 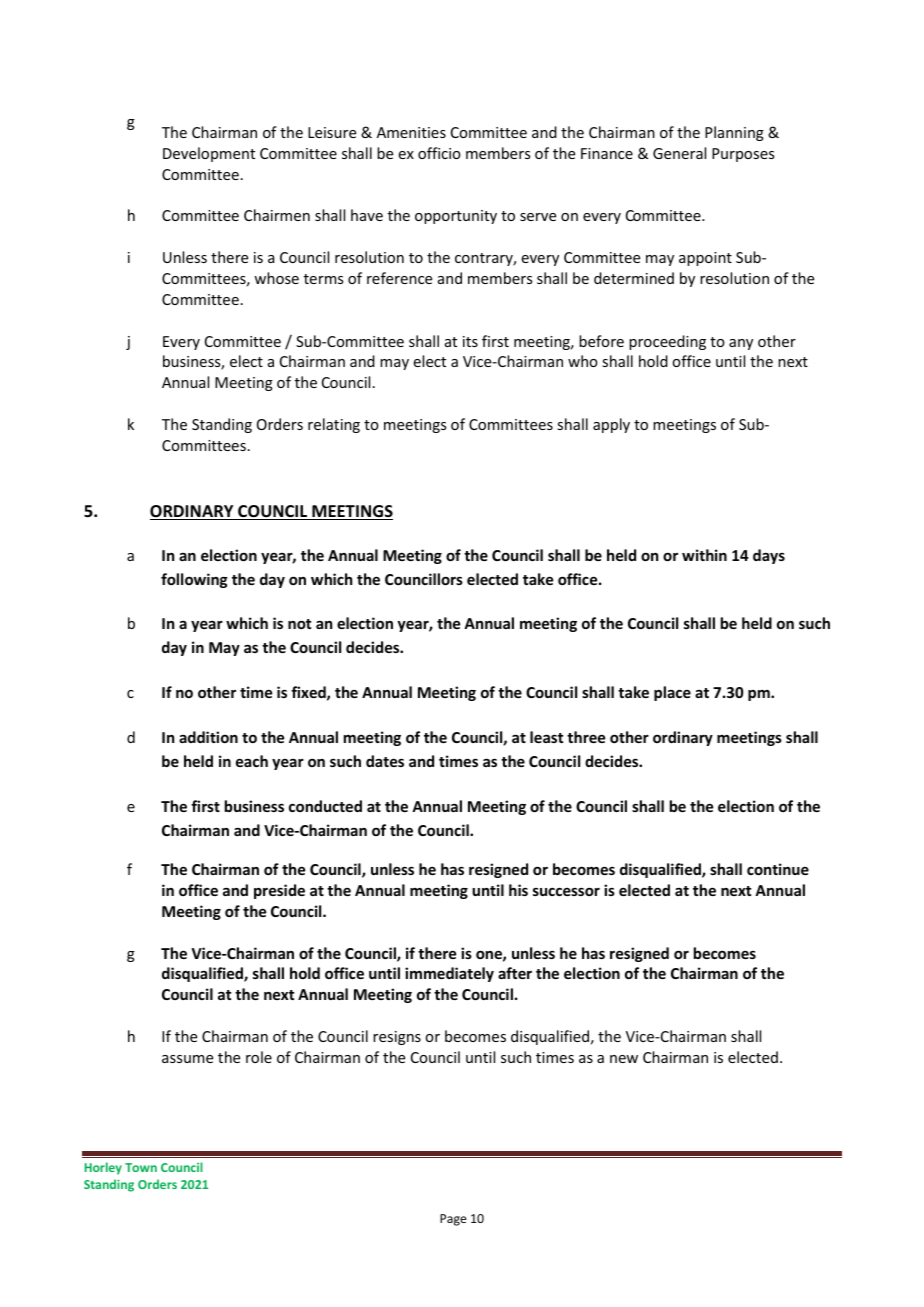 I want to click on Town, so click(x=141, y=1167).
